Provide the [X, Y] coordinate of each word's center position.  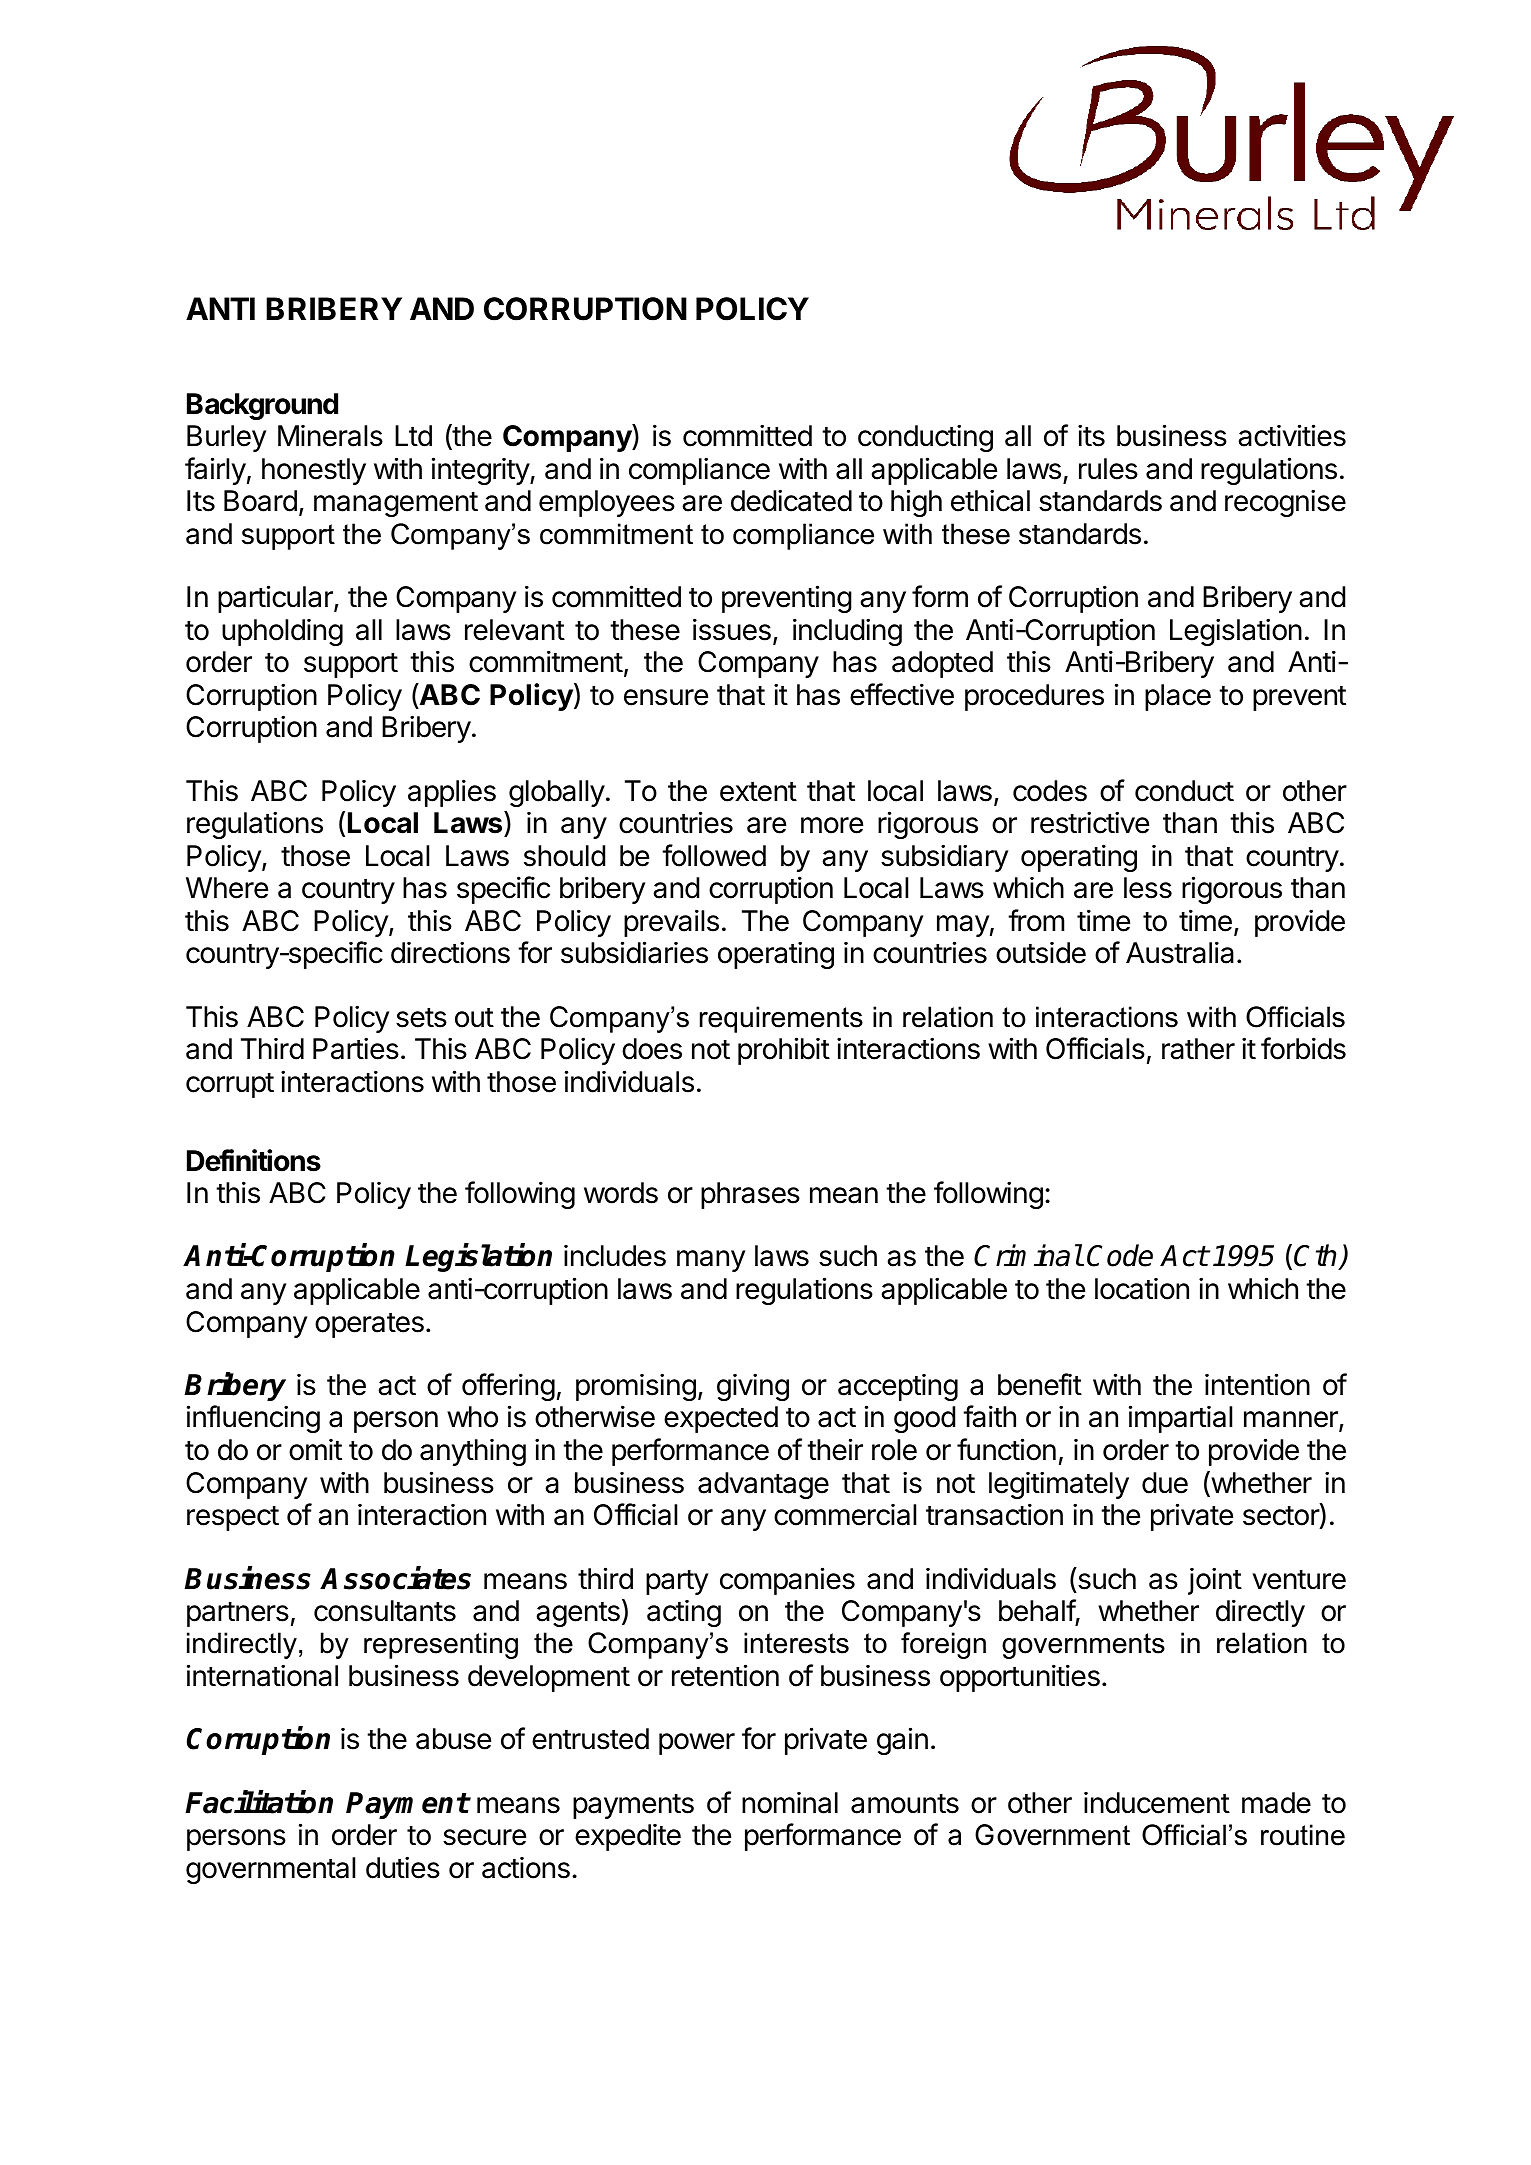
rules [1108, 469]
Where [227, 888]
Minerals [330, 436]
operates [369, 1325]
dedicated [791, 500]
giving [753, 1387]
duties [403, 1867]
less [1148, 888]
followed [714, 855]
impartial [1180, 1419]
